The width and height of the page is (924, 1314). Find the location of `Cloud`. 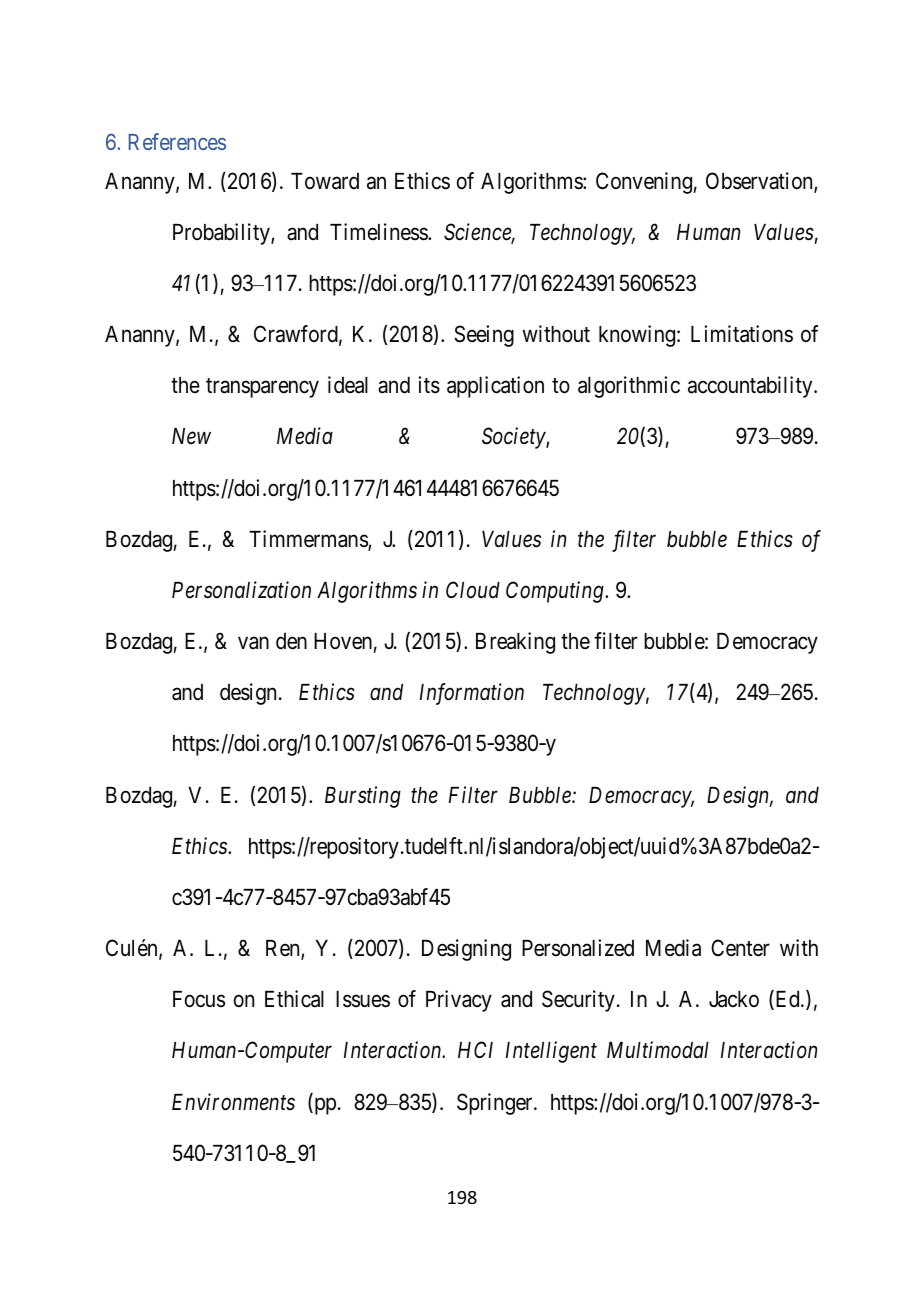

Cloud is located at coordinates (473, 590).
